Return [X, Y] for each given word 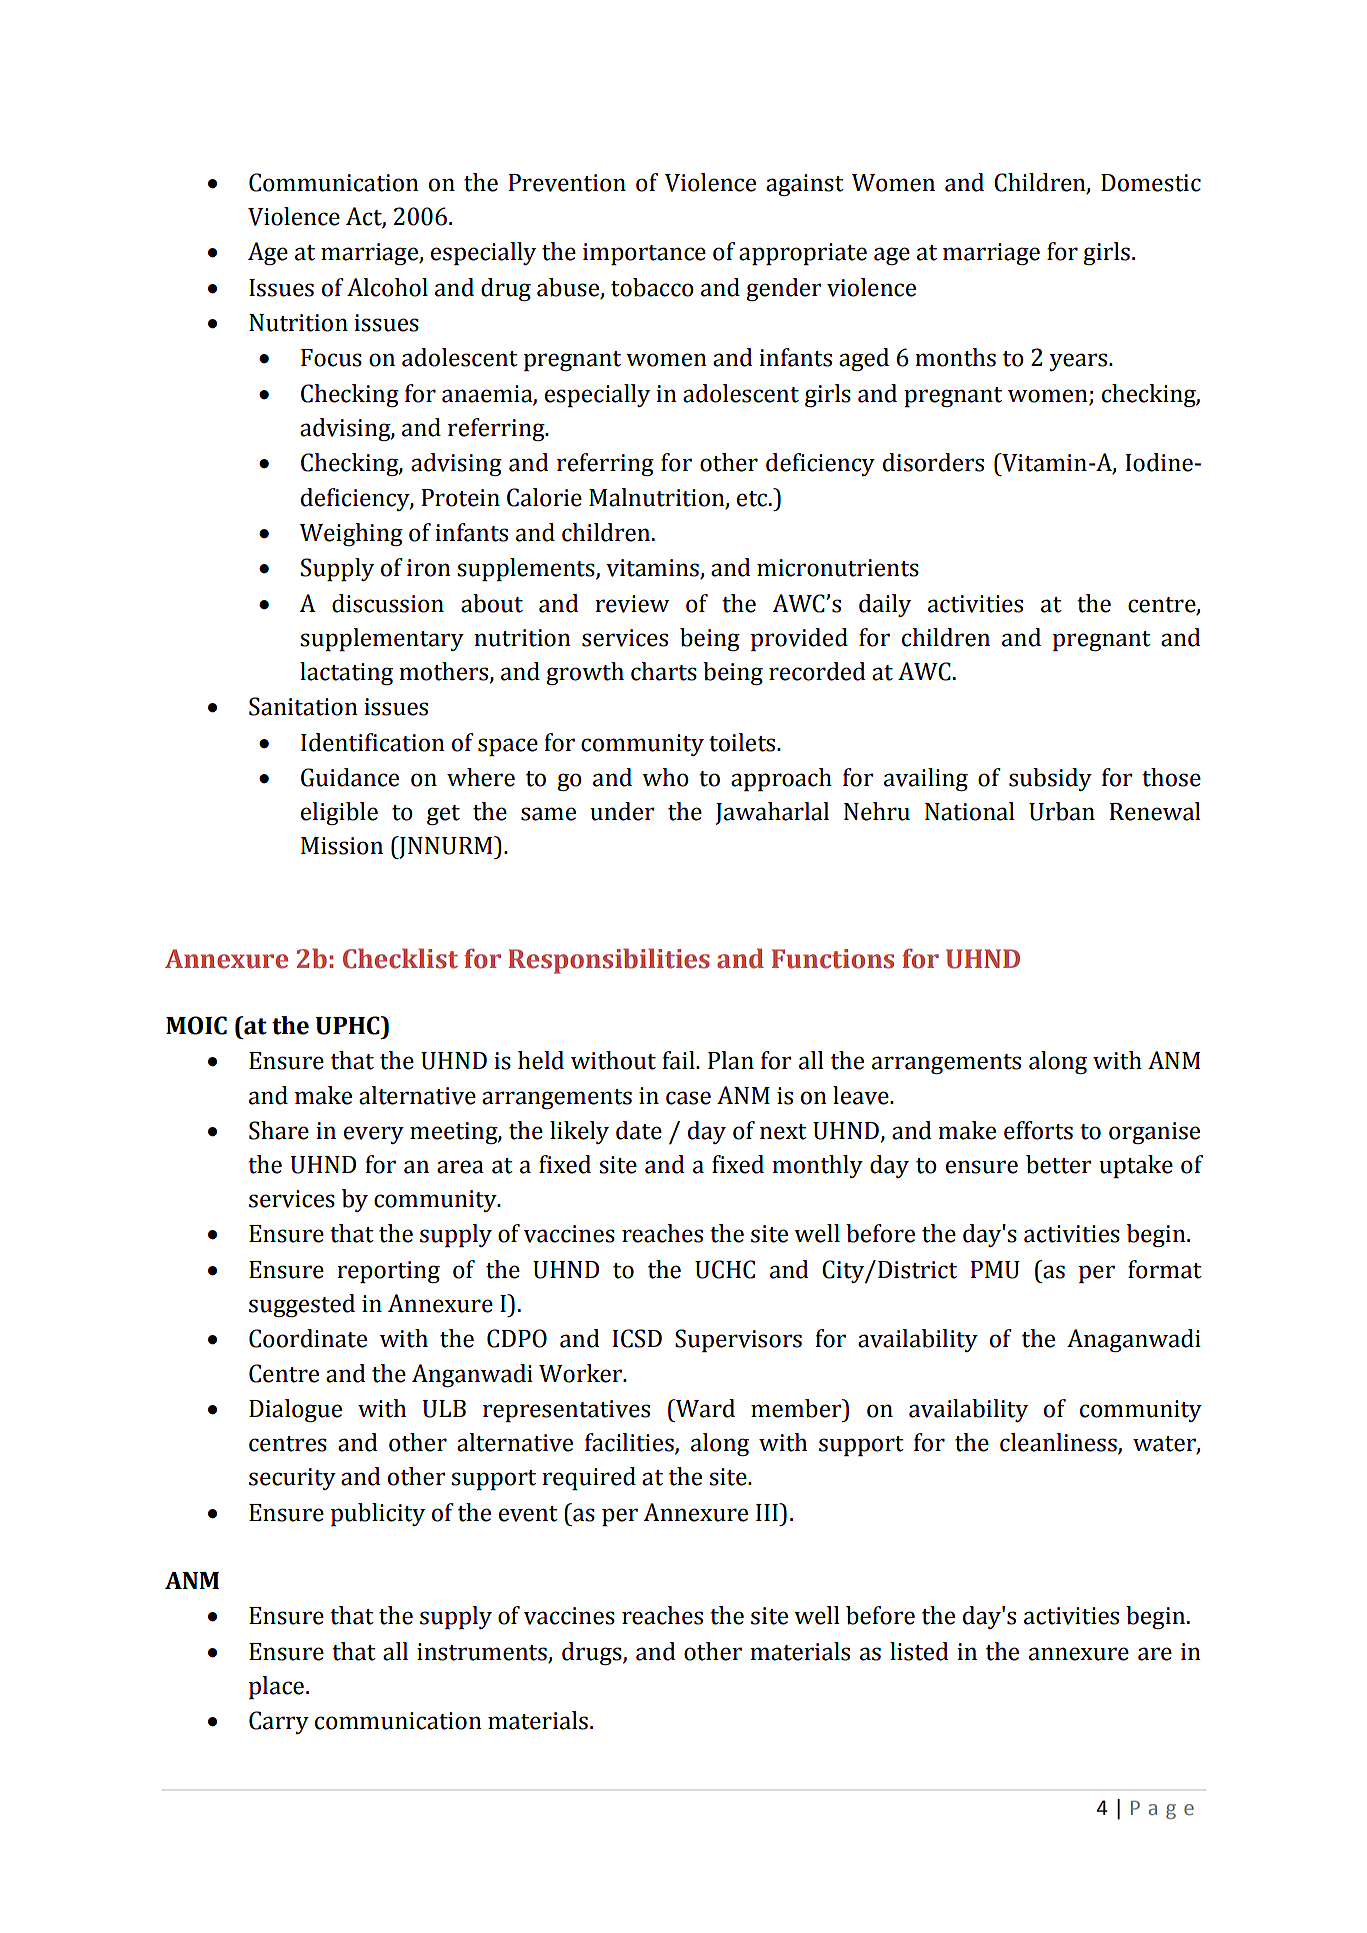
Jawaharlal [772, 813]
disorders [933, 462]
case [688, 1098]
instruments [482, 1652]
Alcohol [387, 287]
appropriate [803, 254]
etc [753, 499]
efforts [1038, 1130]
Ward [704, 1408]
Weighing [351, 534]
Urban [1062, 811]
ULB [444, 1409]
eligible [339, 813]
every [374, 1135]
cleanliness [1059, 1443]
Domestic [1151, 183]
